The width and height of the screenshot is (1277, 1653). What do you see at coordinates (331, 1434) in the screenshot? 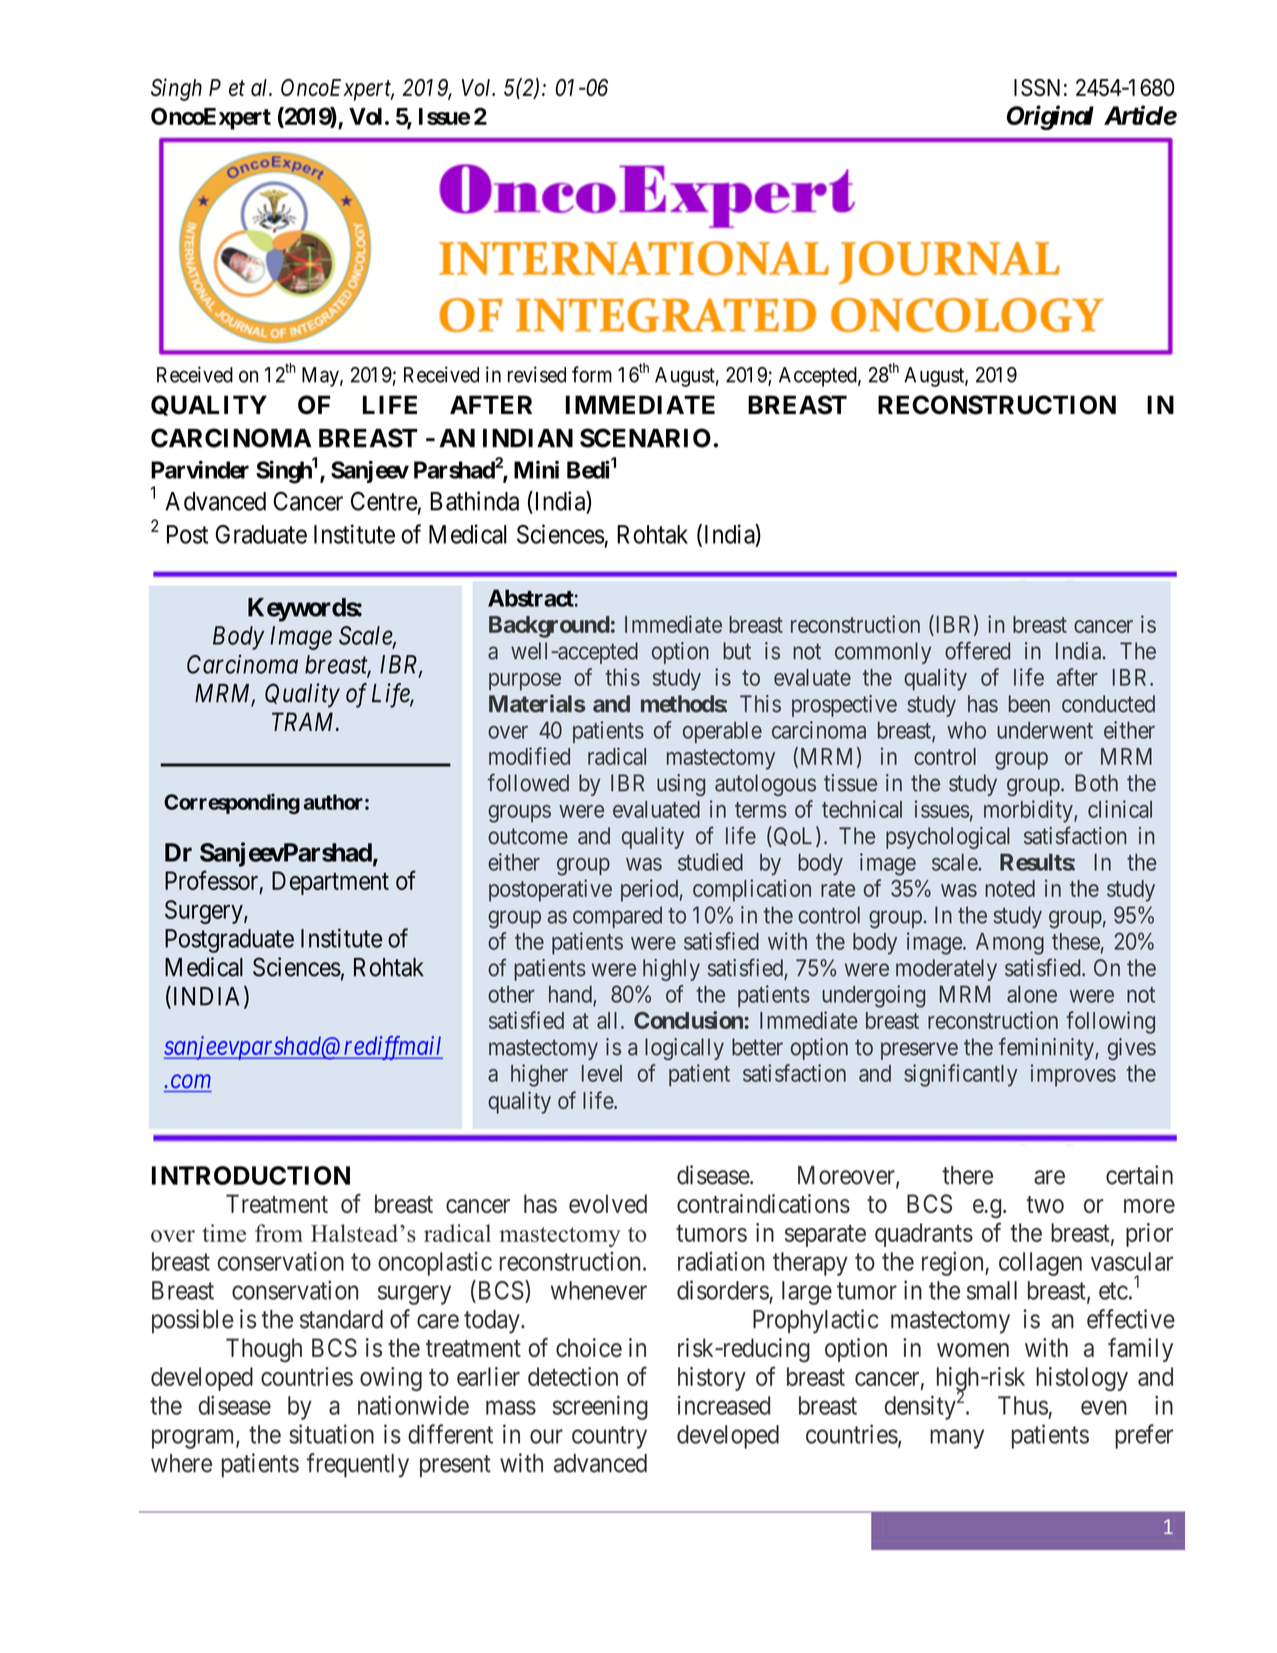
I see `situation` at bounding box center [331, 1434].
